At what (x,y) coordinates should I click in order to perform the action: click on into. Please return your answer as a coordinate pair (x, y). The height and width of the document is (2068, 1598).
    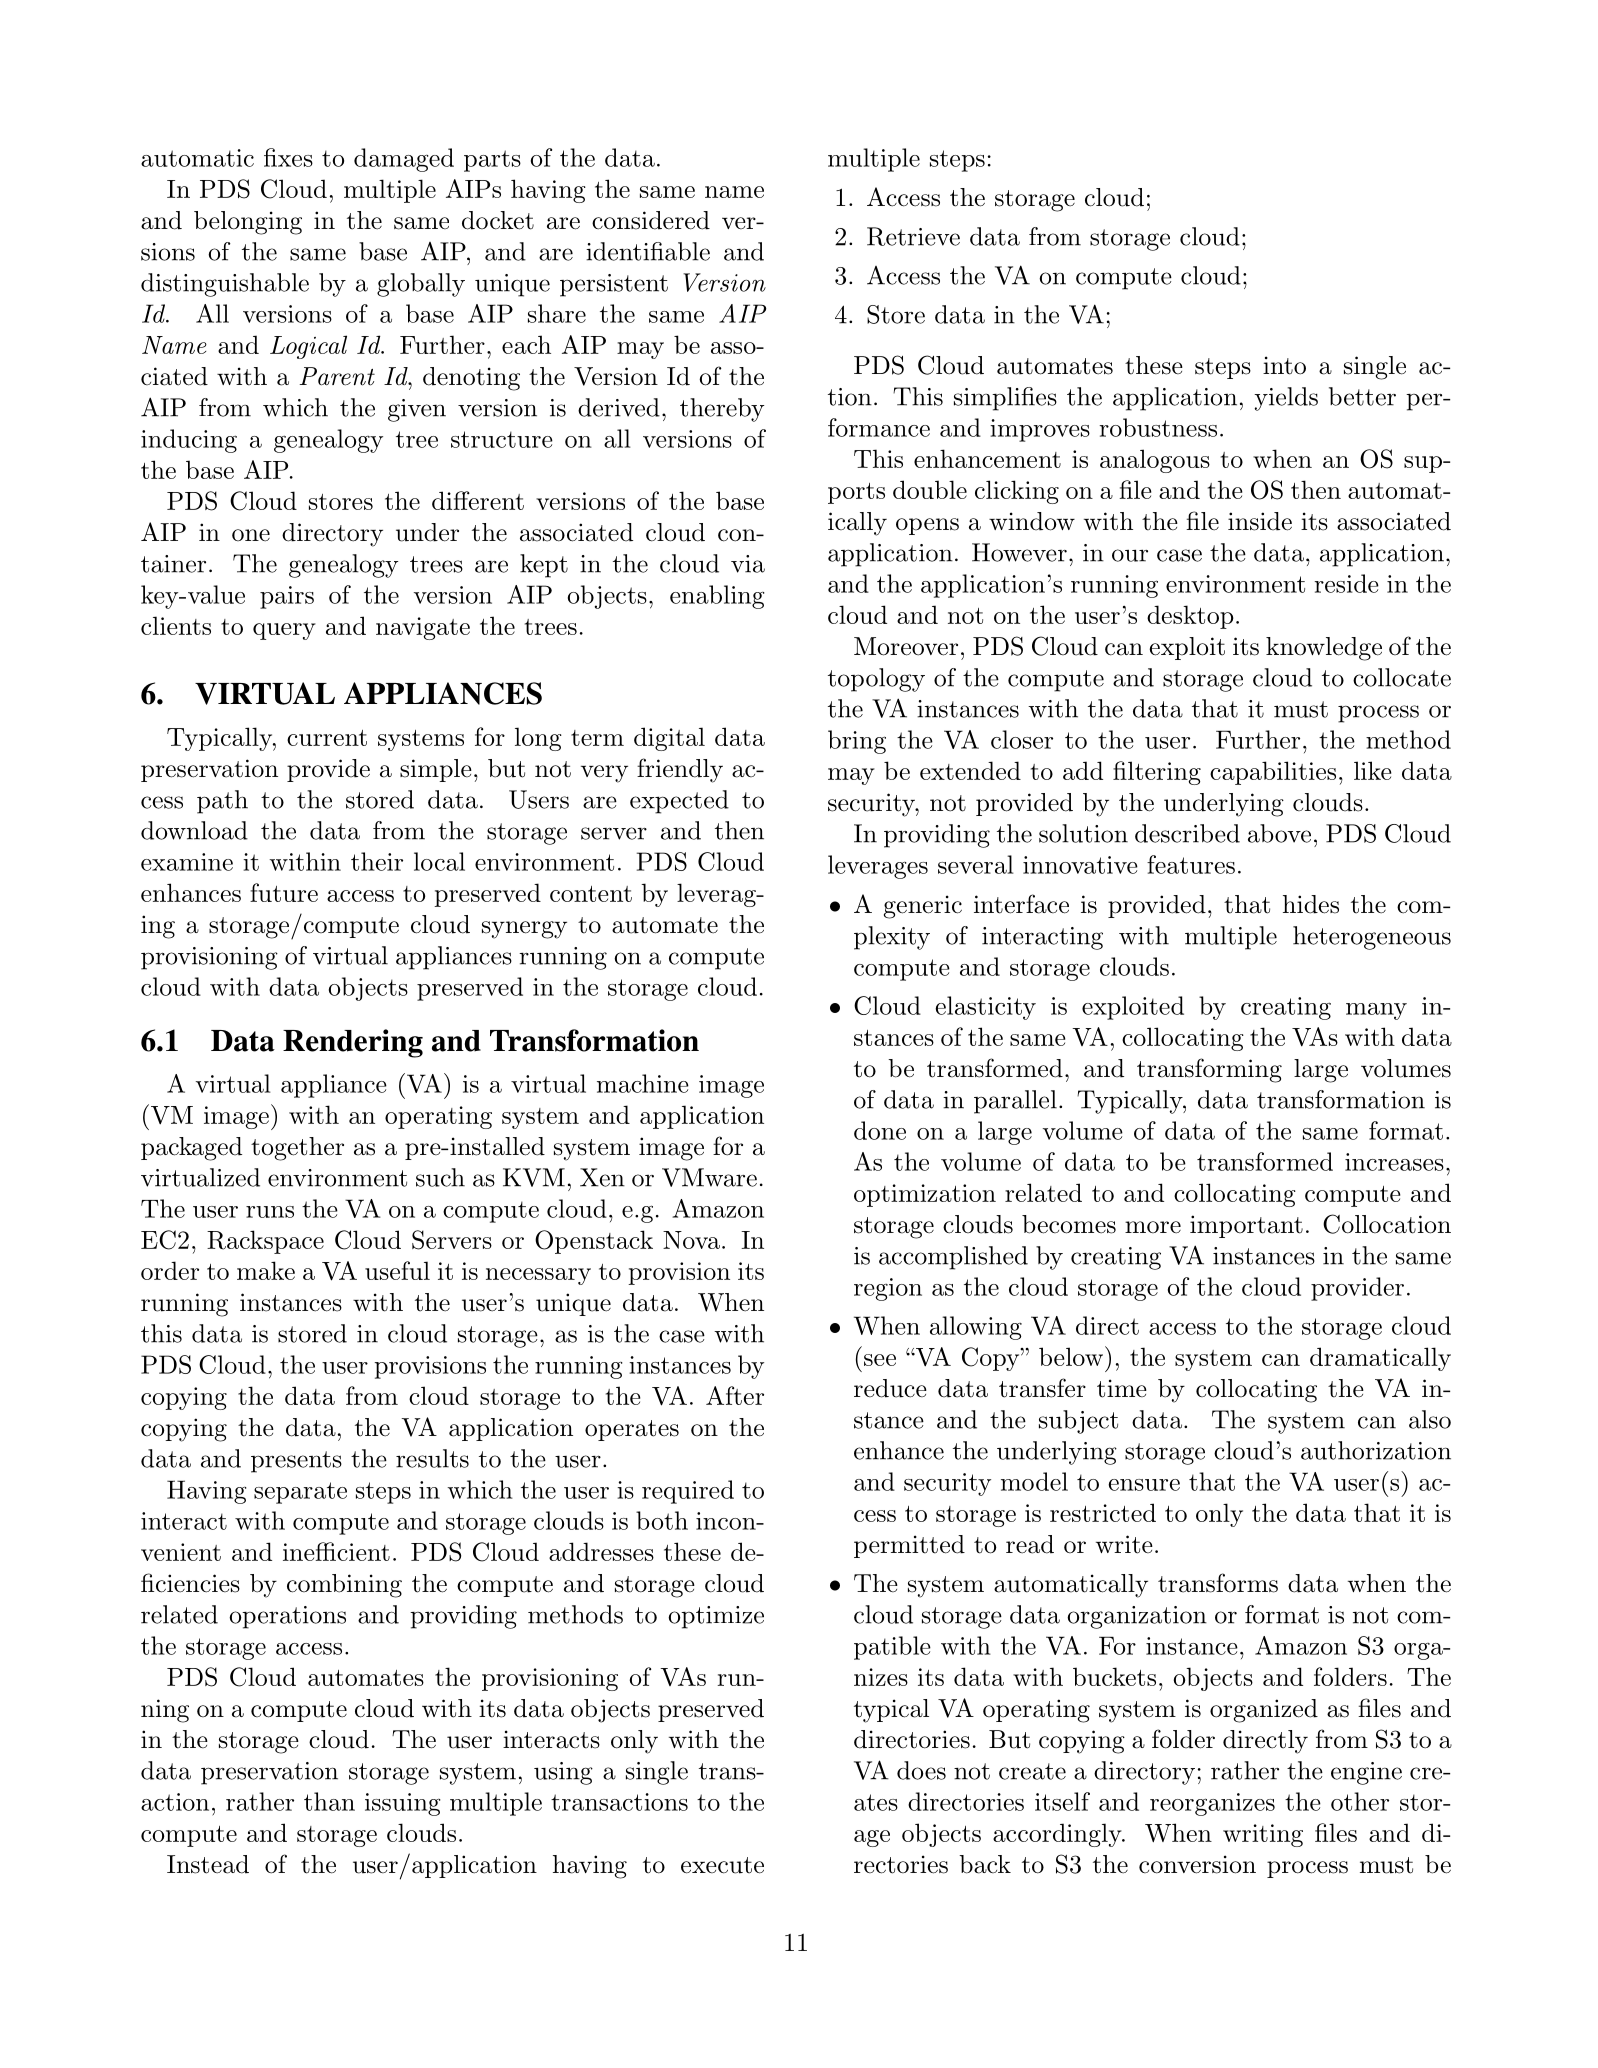
    Looking at the image, I should click on (1284, 365).
